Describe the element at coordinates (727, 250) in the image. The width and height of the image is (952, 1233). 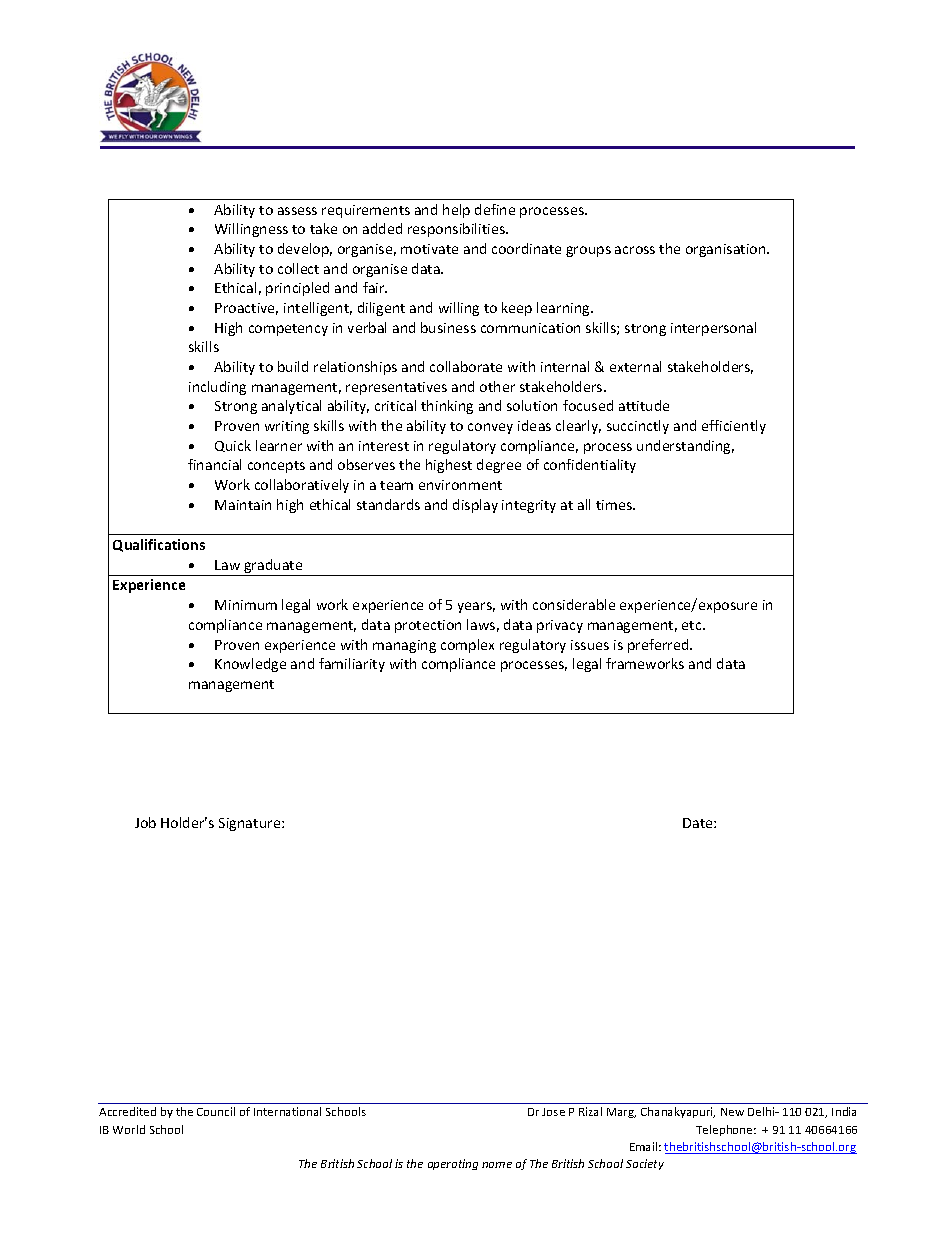
I see `organisation` at that location.
